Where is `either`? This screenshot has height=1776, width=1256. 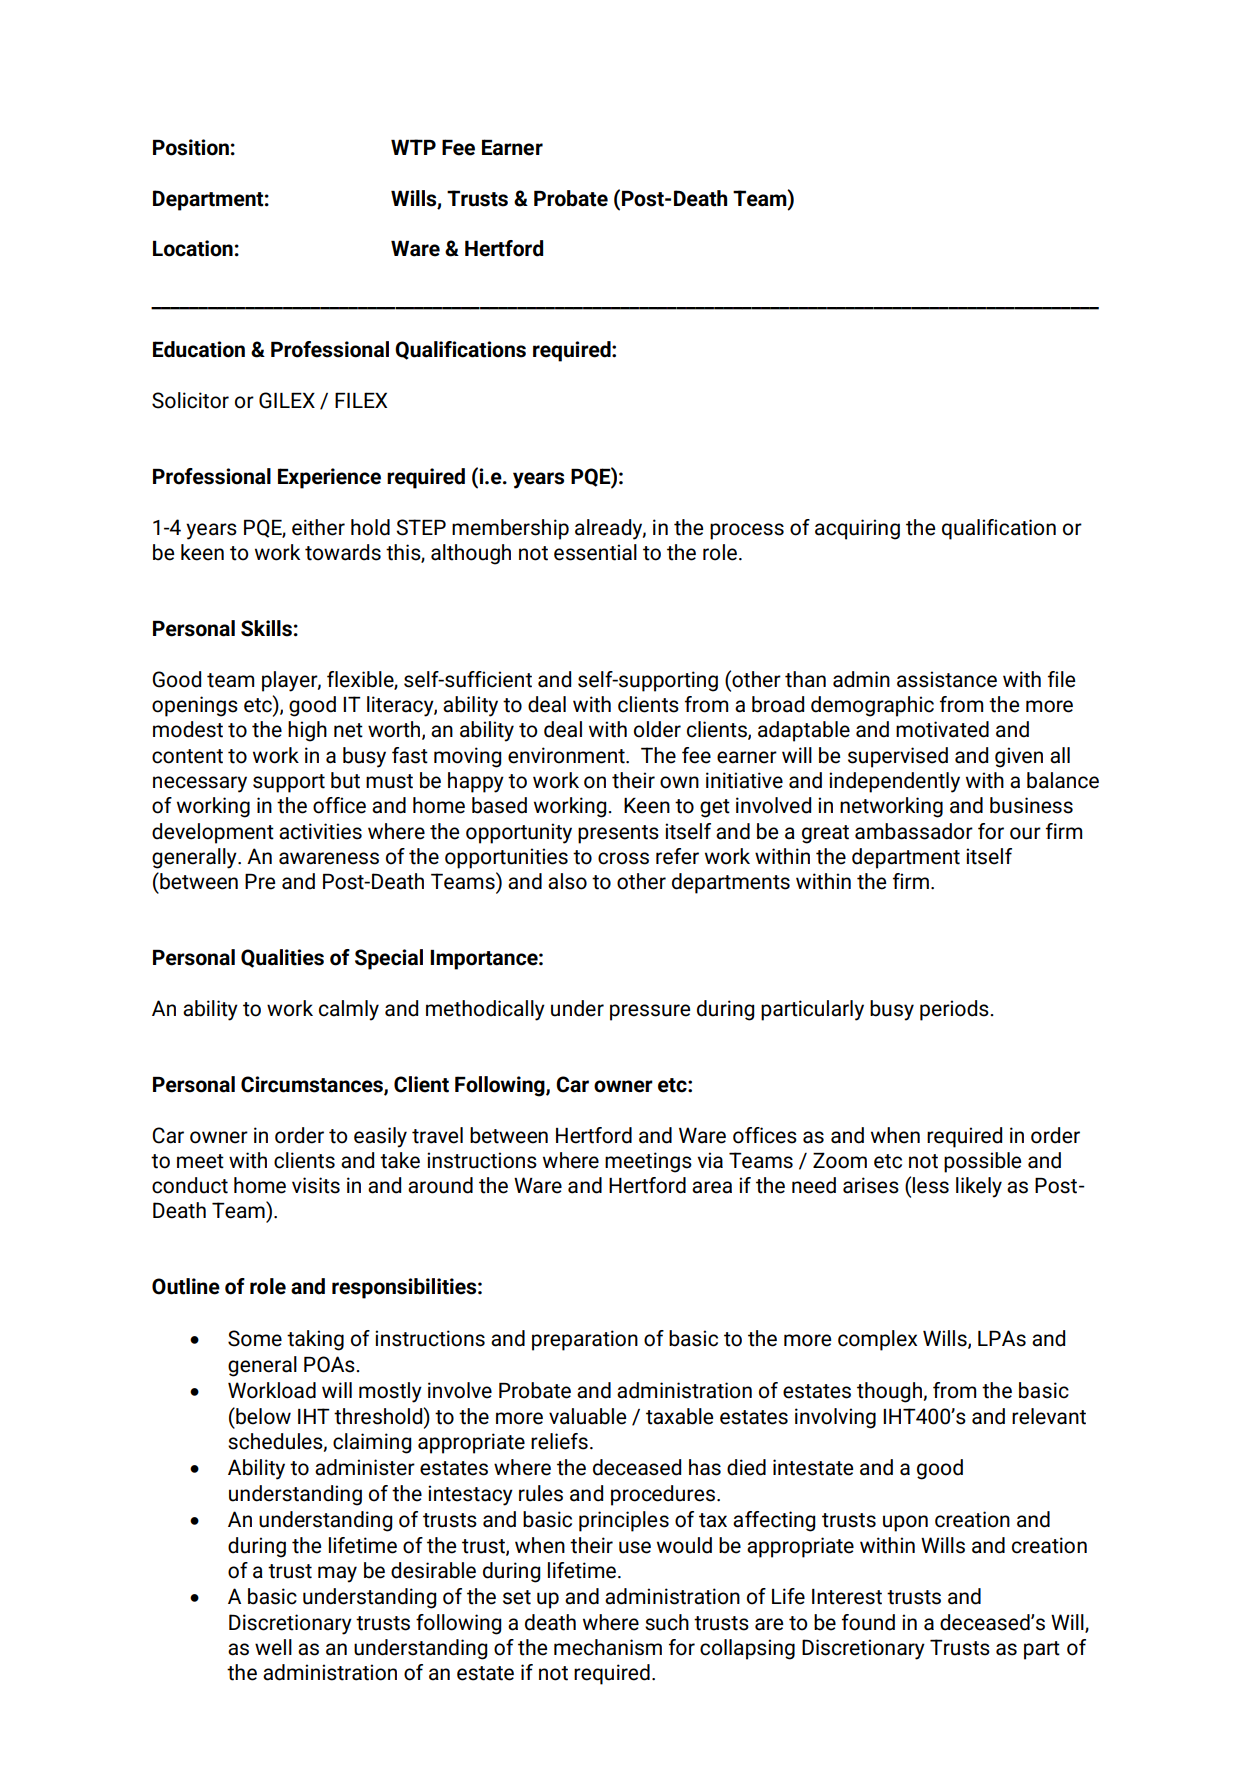 either is located at coordinates (318, 527).
